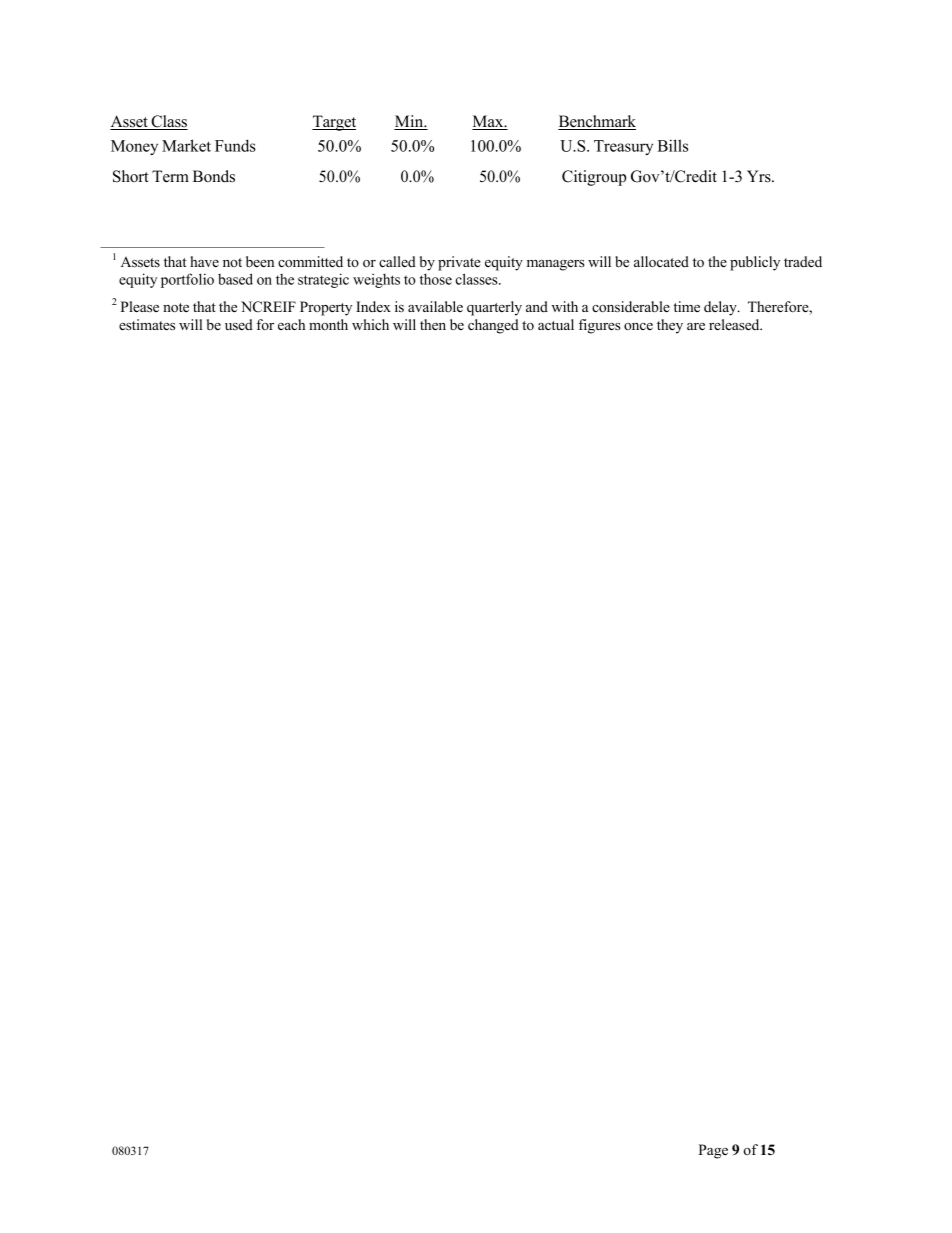 Image resolution: width=952 pixels, height=1233 pixels. I want to click on Yrs, so click(760, 176).
